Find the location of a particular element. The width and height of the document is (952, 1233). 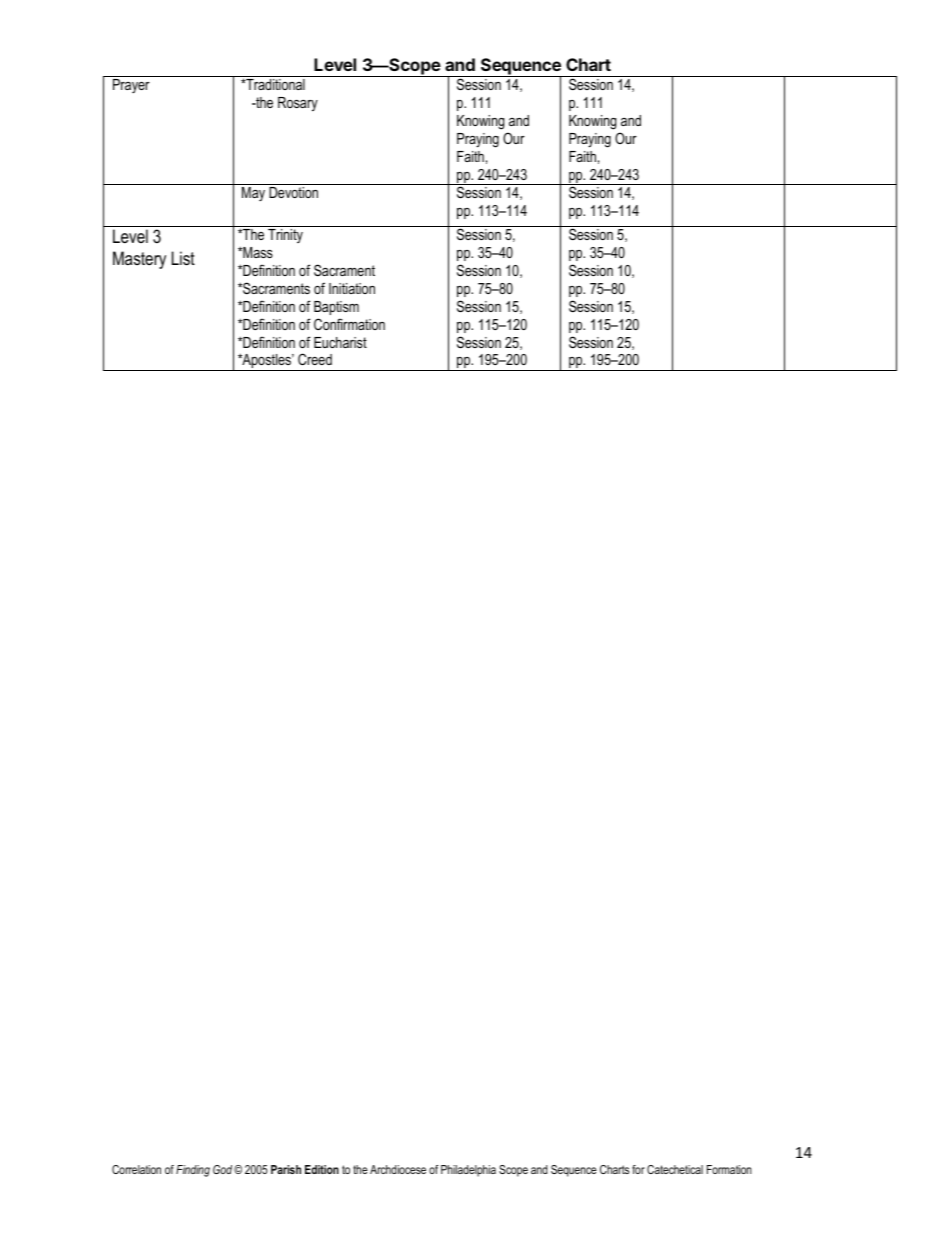

Creed is located at coordinates (315, 359).
